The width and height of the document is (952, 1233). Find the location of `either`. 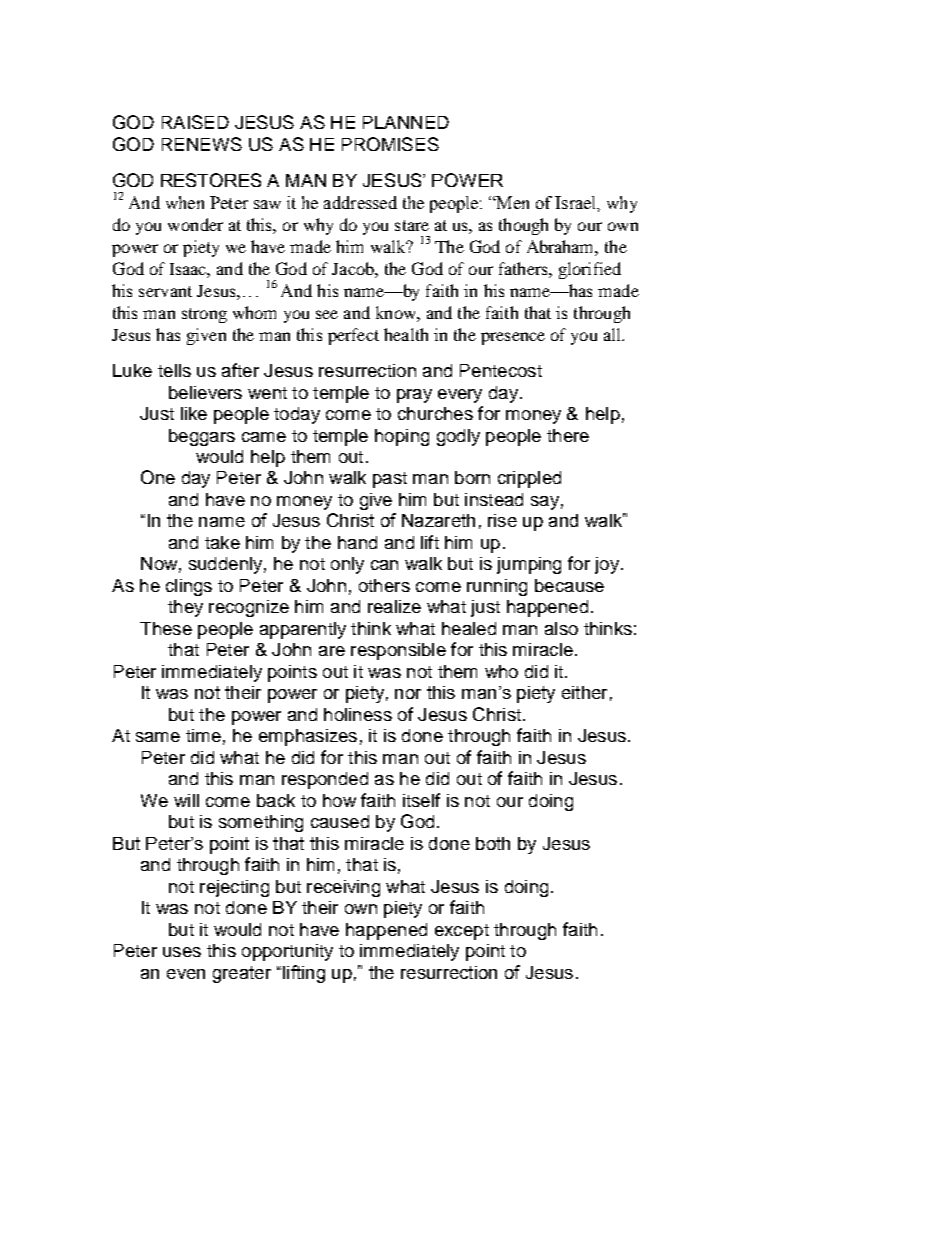

either is located at coordinates (584, 692).
